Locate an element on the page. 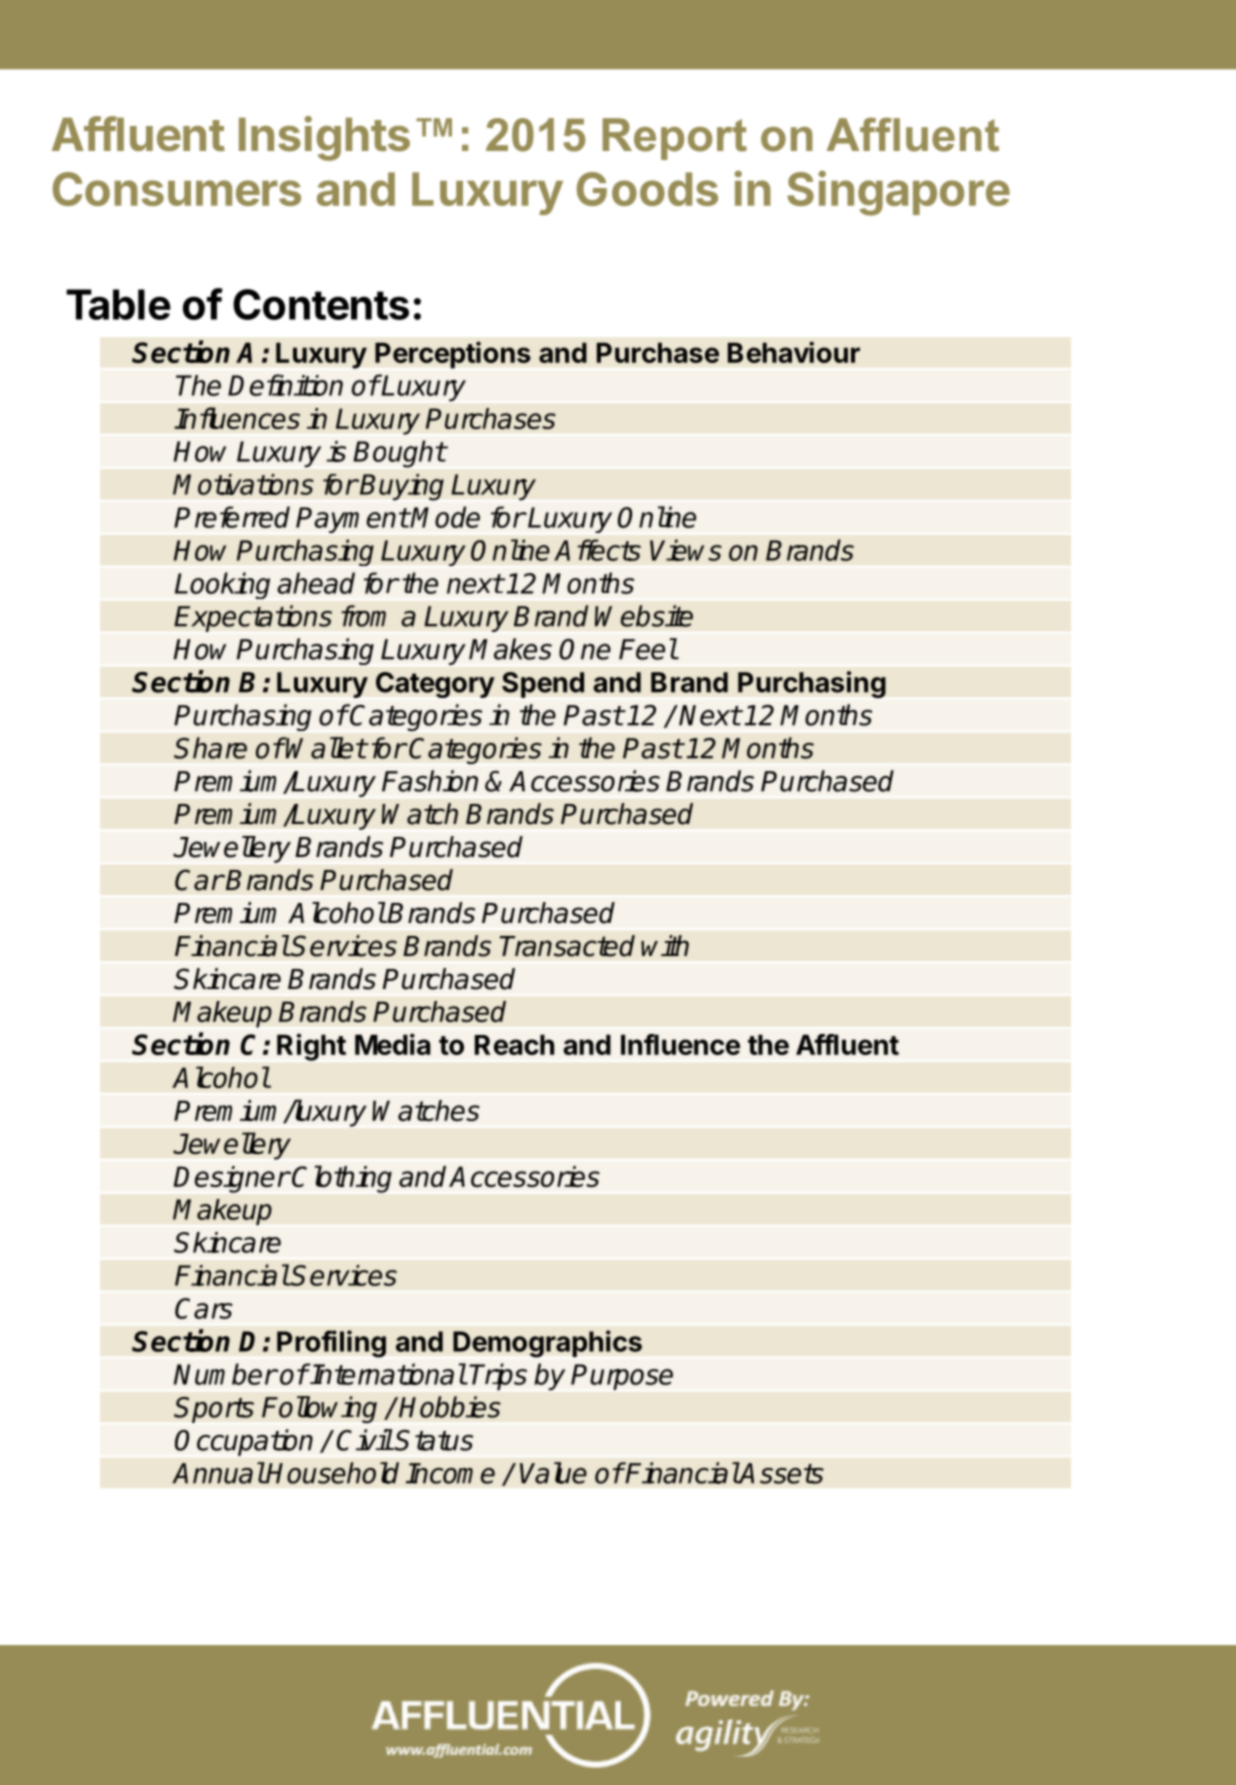 Image resolution: width=1236 pixels, height=1785 pixels. Sports is located at coordinates (214, 1410).
